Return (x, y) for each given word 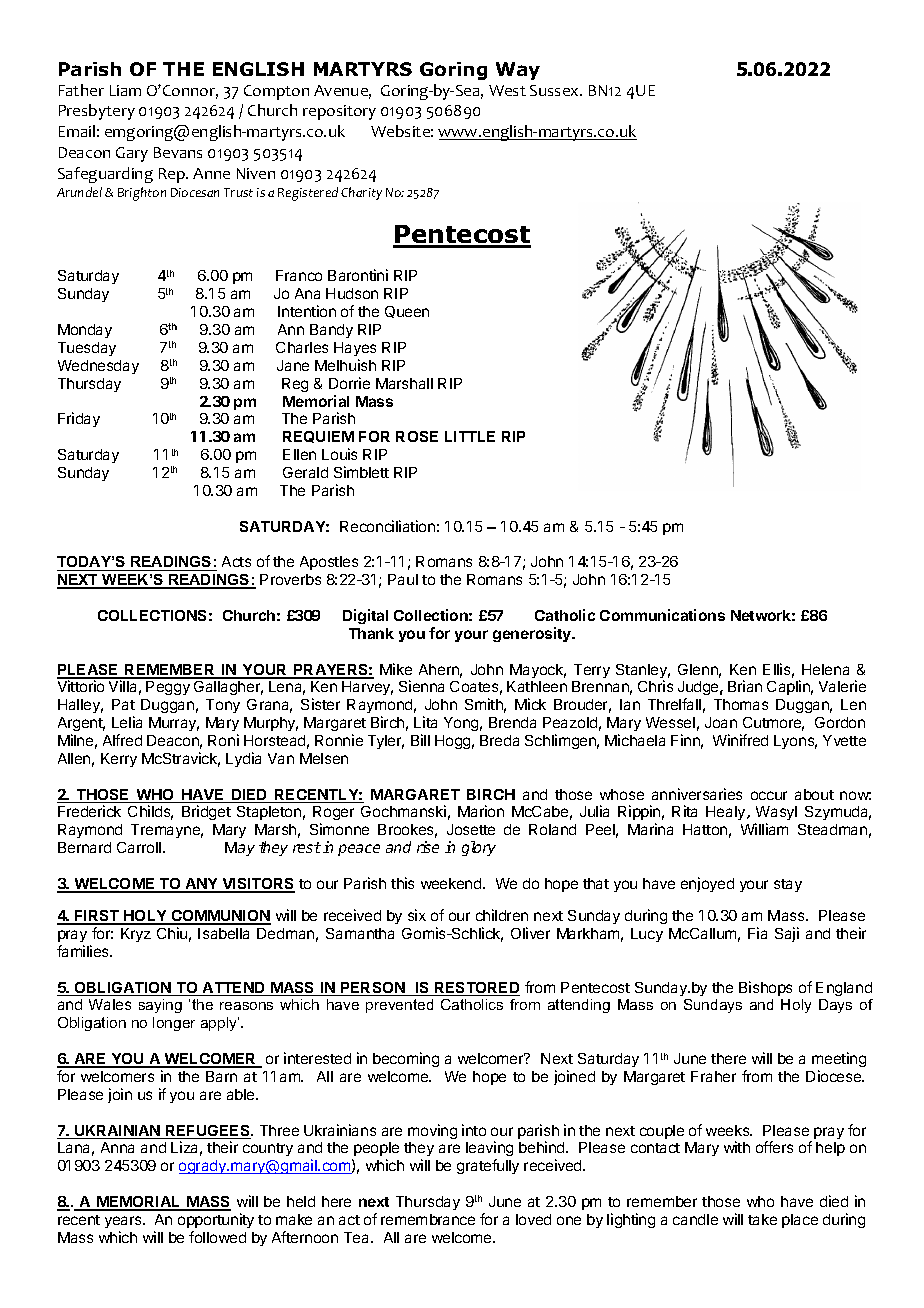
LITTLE (470, 436)
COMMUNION (220, 917)
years (124, 1222)
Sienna (421, 686)
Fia (757, 933)
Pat (123, 704)
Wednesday (98, 367)
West (507, 90)
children (502, 915)
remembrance (428, 1219)
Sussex (556, 90)
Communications (662, 615)
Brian (745, 686)
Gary (132, 154)
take (762, 1219)
